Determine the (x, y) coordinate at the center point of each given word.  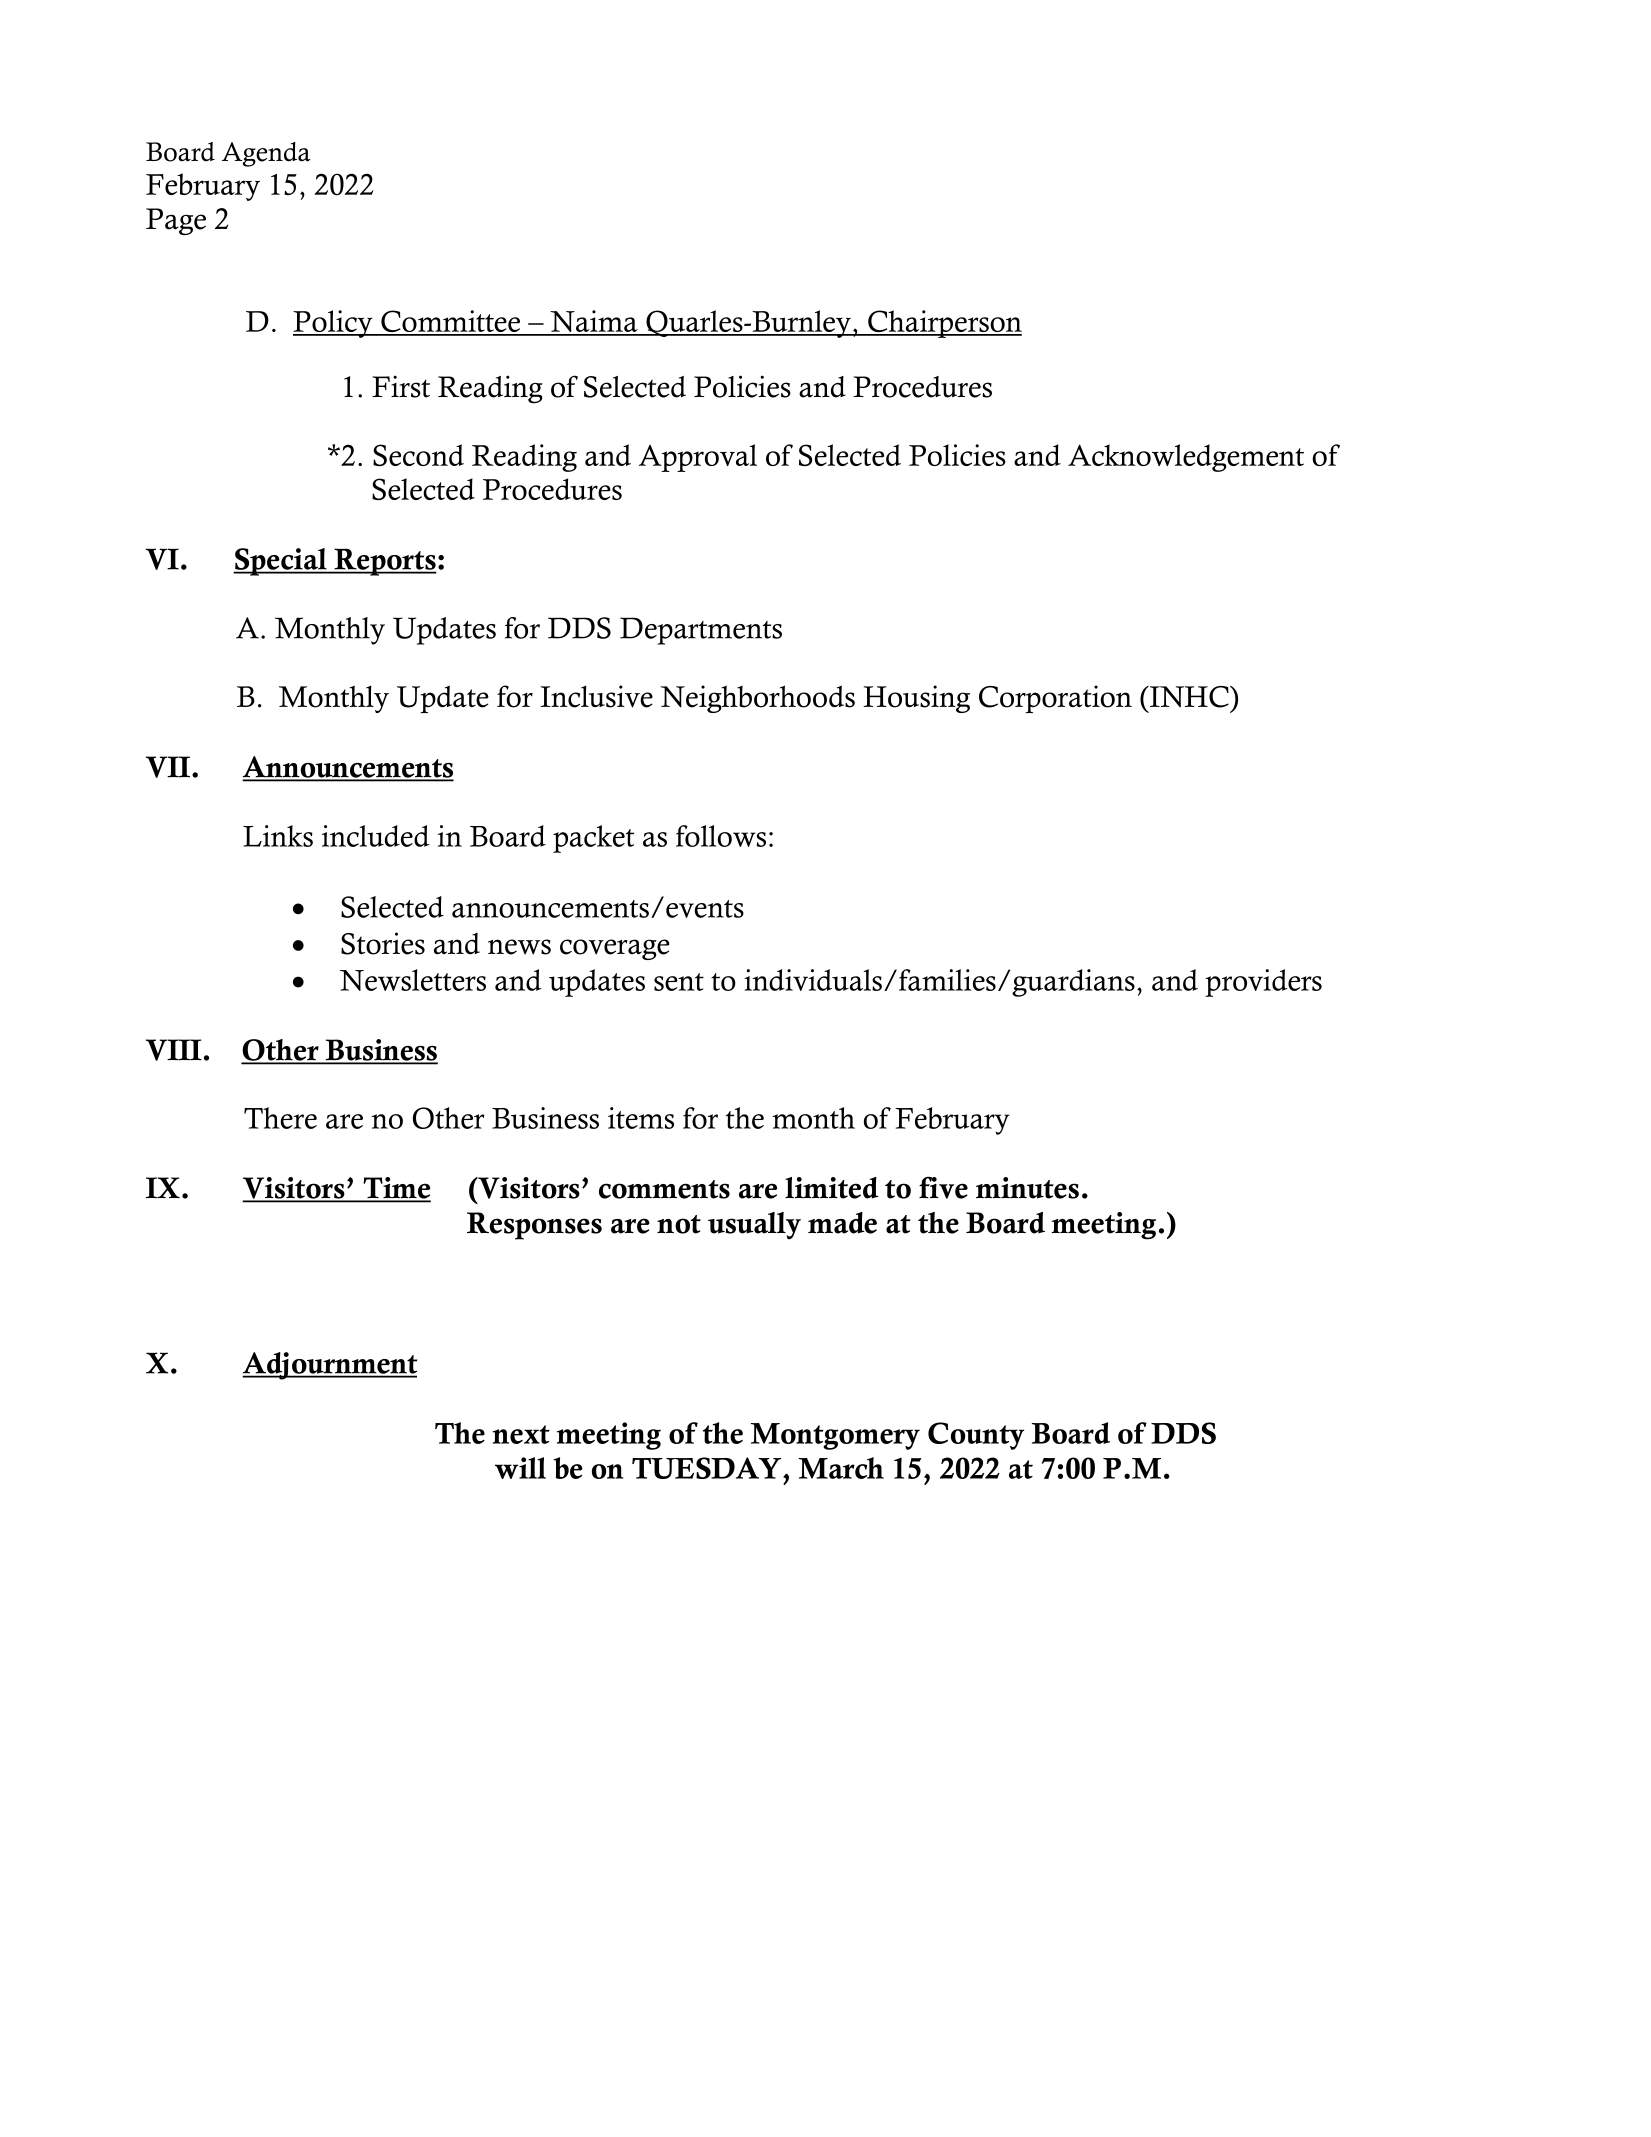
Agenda (266, 154)
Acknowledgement (1186, 458)
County (976, 1436)
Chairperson (944, 324)
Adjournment (329, 1366)
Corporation (1055, 699)
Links (278, 836)
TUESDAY (708, 1468)
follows (721, 836)
